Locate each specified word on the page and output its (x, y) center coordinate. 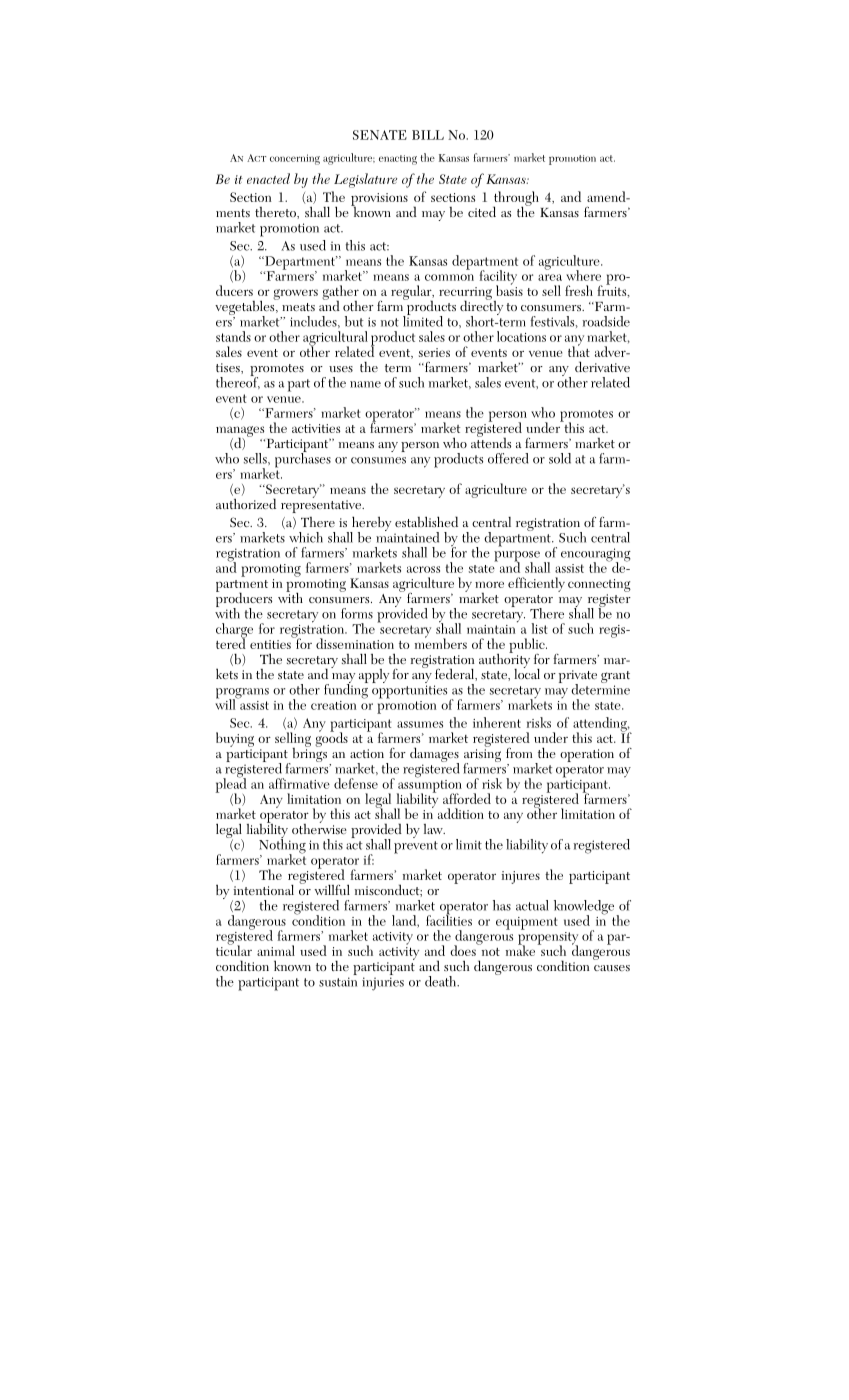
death (442, 981)
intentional (263, 890)
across (423, 569)
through (516, 199)
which (306, 537)
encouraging (596, 556)
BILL (428, 135)
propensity (548, 938)
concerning (295, 159)
